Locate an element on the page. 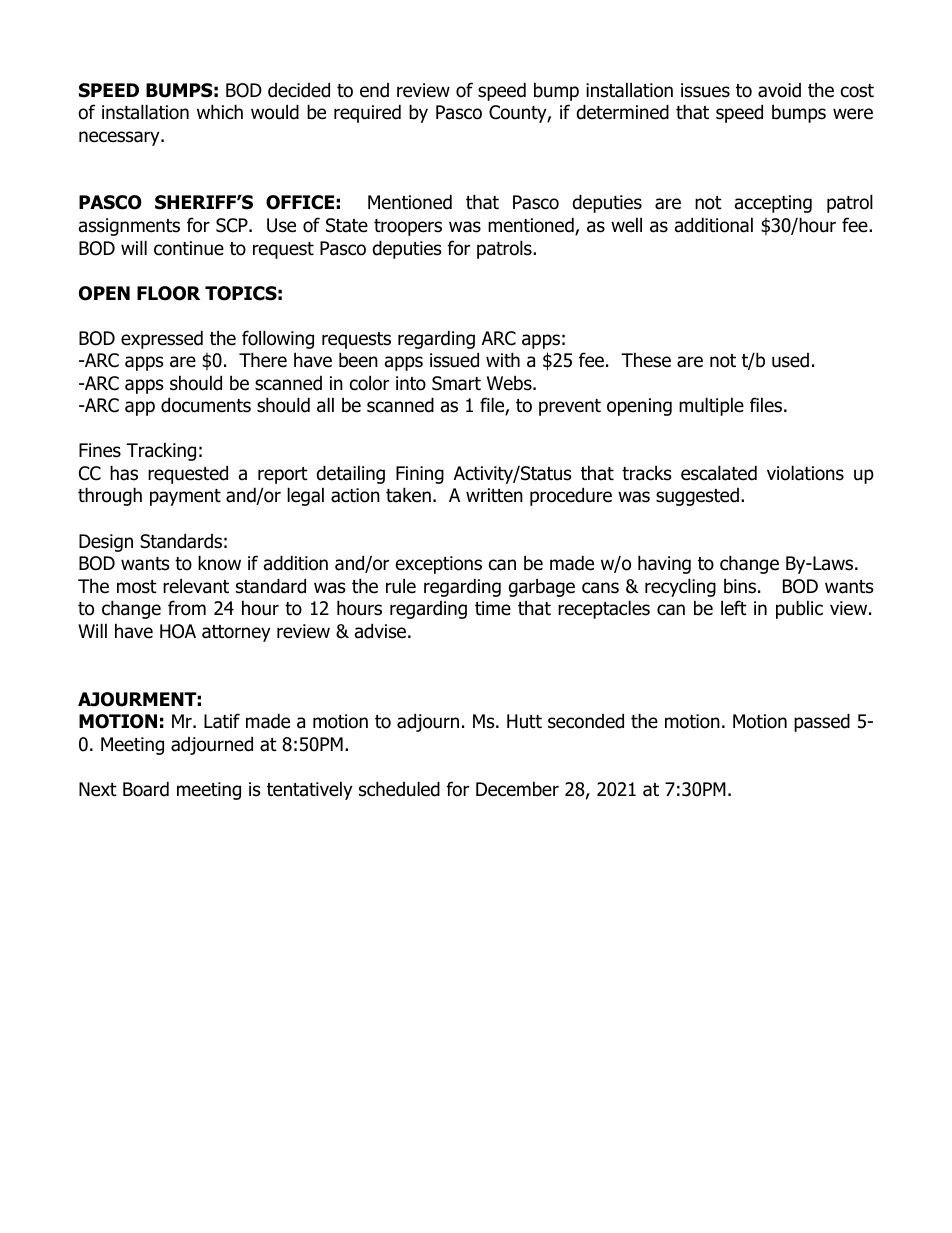 This document has width=952, height=1233. Fining is located at coordinates (420, 475).
